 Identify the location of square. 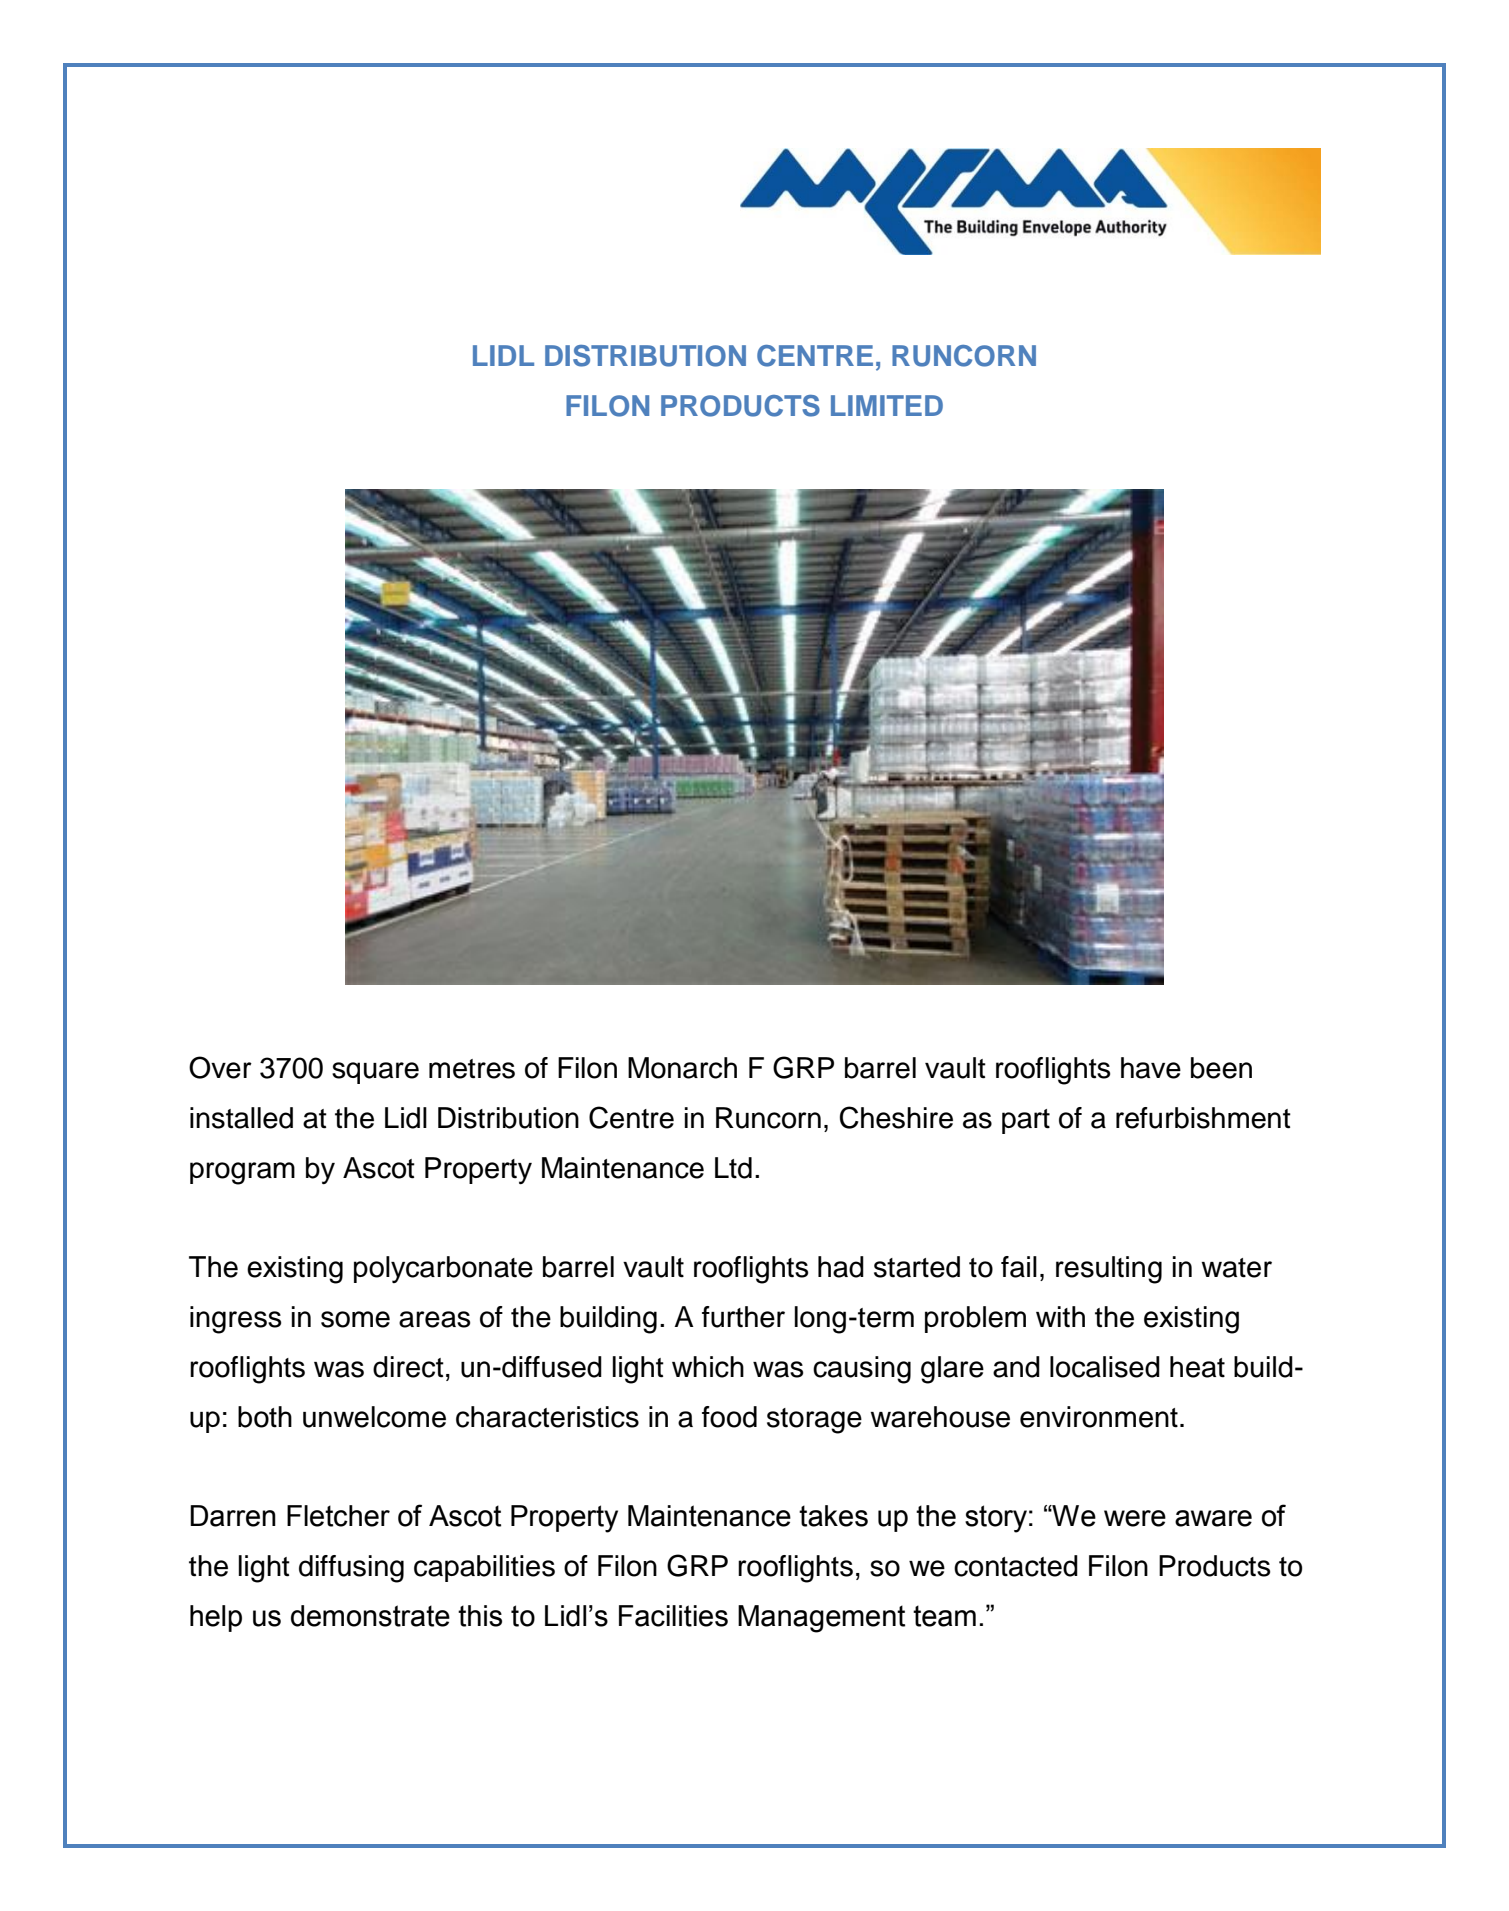
(375, 1073).
